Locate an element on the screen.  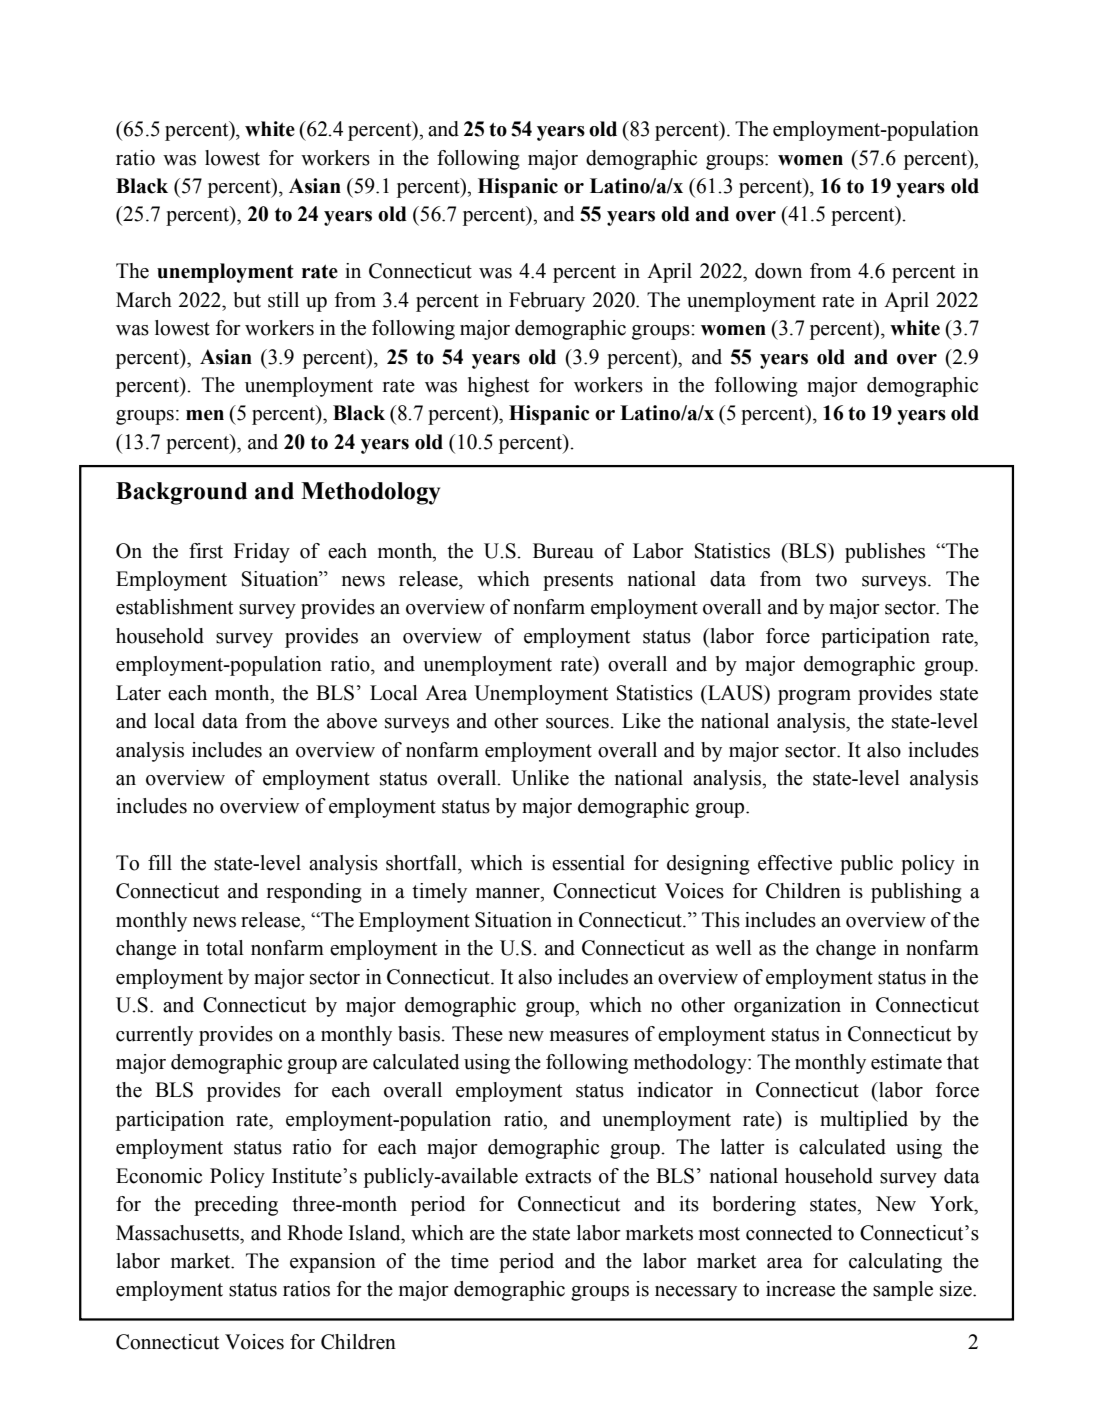
but is located at coordinates (247, 300).
